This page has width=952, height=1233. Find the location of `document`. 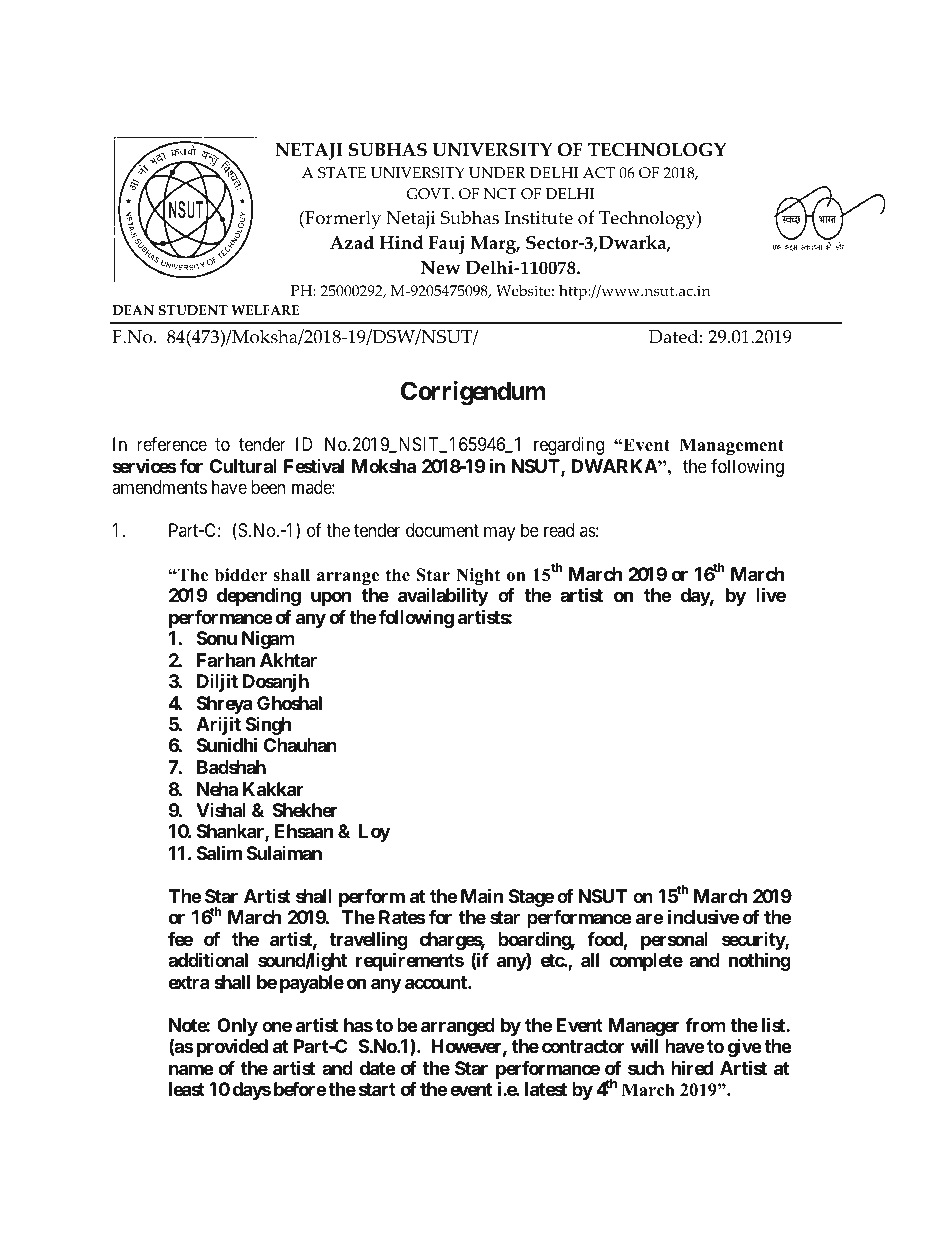

document is located at coordinates (442, 530).
